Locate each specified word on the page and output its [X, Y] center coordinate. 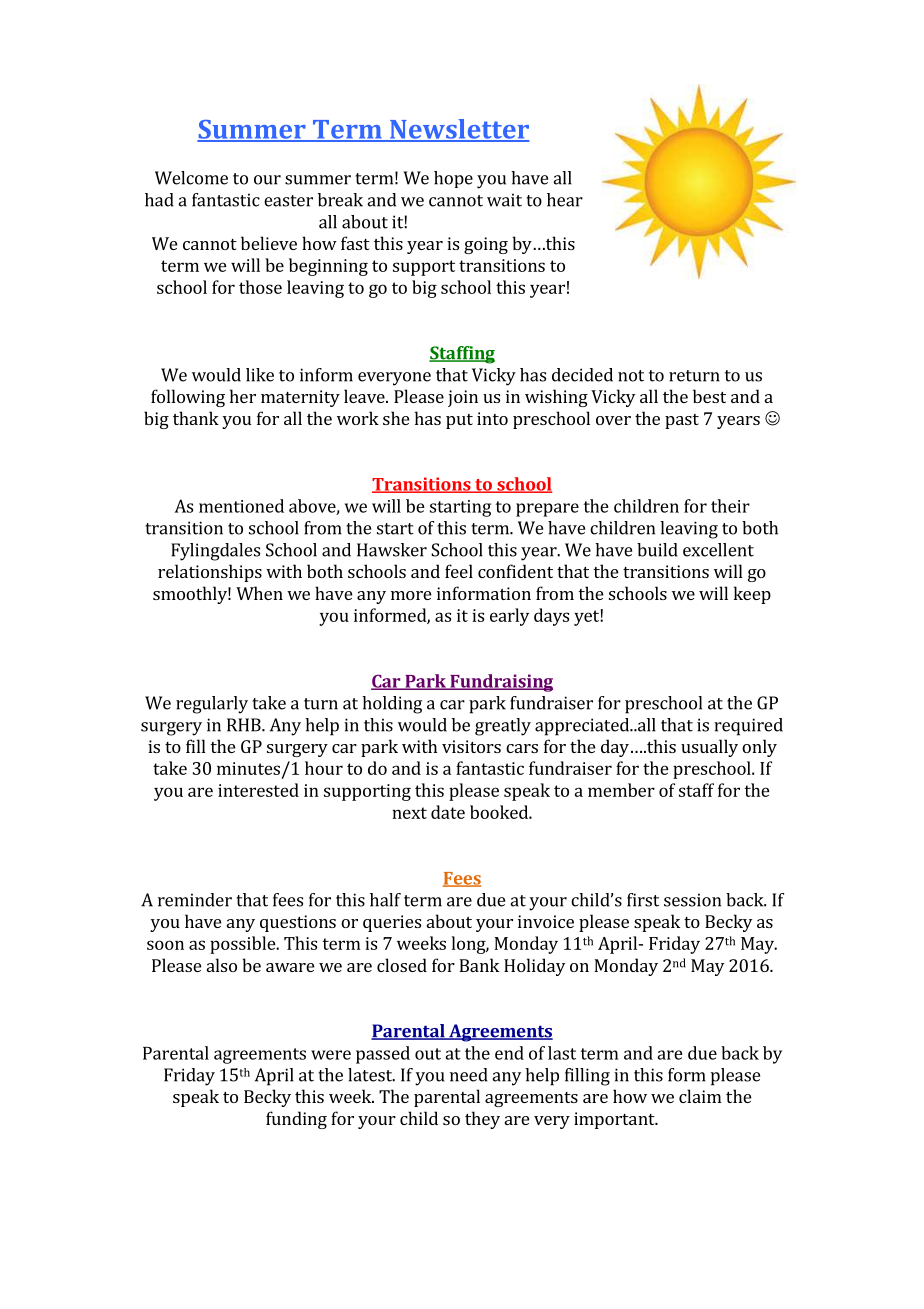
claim [700, 1096]
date [448, 812]
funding [296, 1120]
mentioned [241, 506]
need [469, 1075]
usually [709, 748]
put [459, 421]
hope [453, 179]
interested [258, 790]
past [682, 421]
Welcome [191, 178]
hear [565, 200]
